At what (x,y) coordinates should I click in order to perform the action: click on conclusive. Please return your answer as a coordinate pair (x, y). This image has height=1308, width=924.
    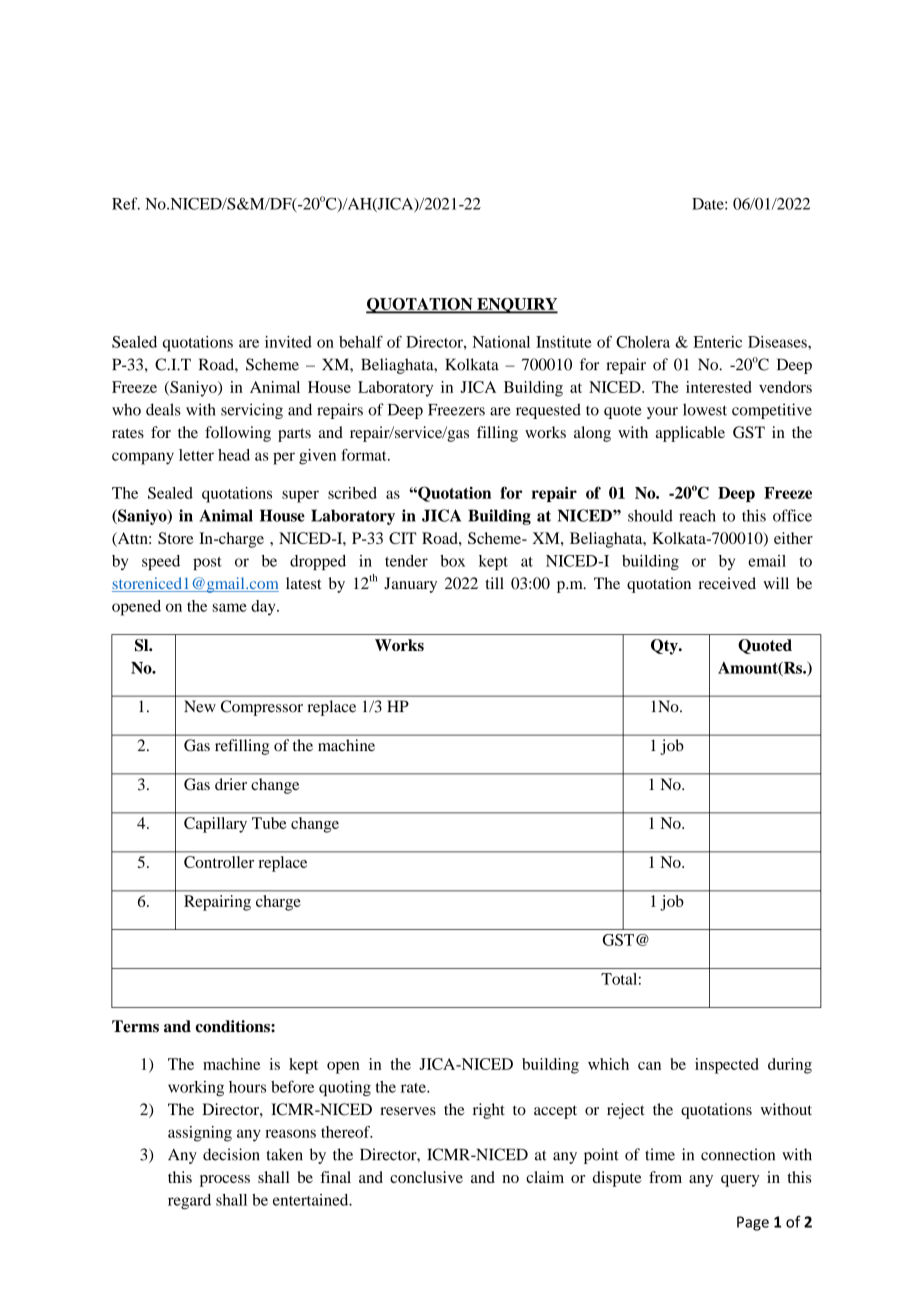
    Looking at the image, I should click on (426, 1177).
